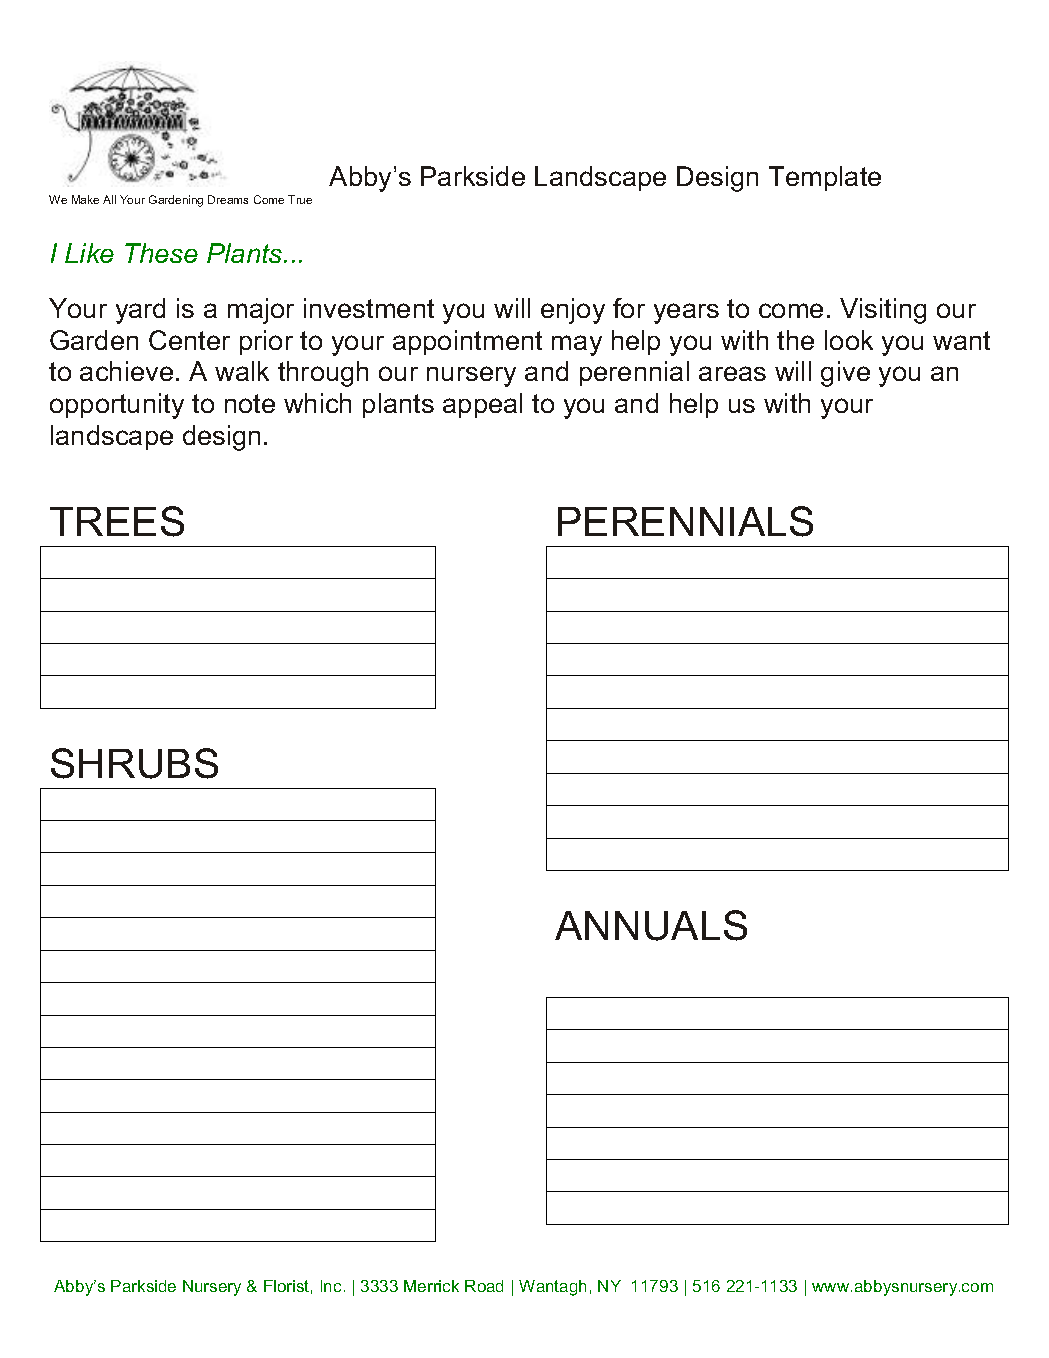 This screenshot has width=1049, height=1358. Describe the element at coordinates (825, 178) in the screenshot. I see `Template` at that location.
